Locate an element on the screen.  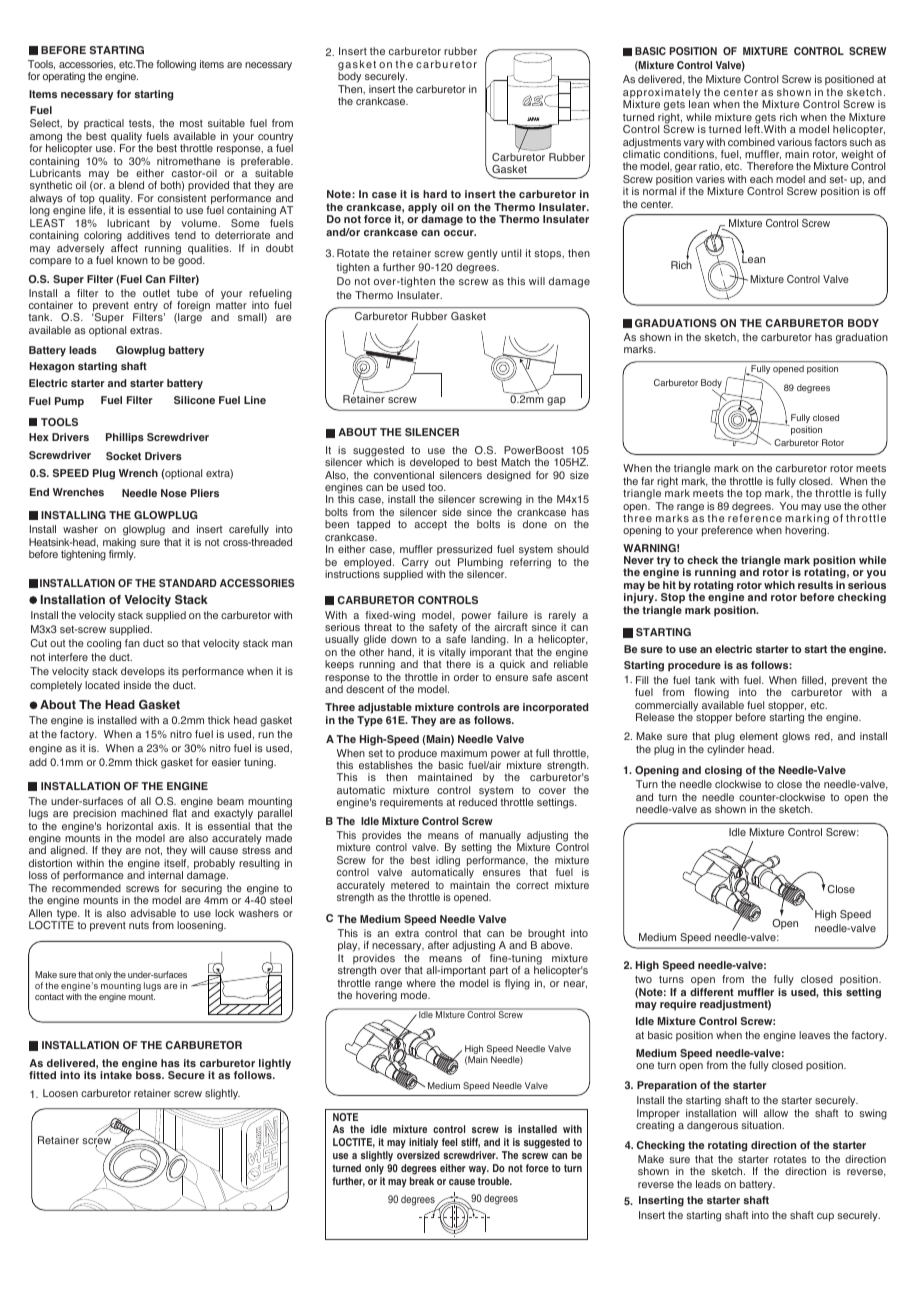
hard is located at coordinates (435, 194).
